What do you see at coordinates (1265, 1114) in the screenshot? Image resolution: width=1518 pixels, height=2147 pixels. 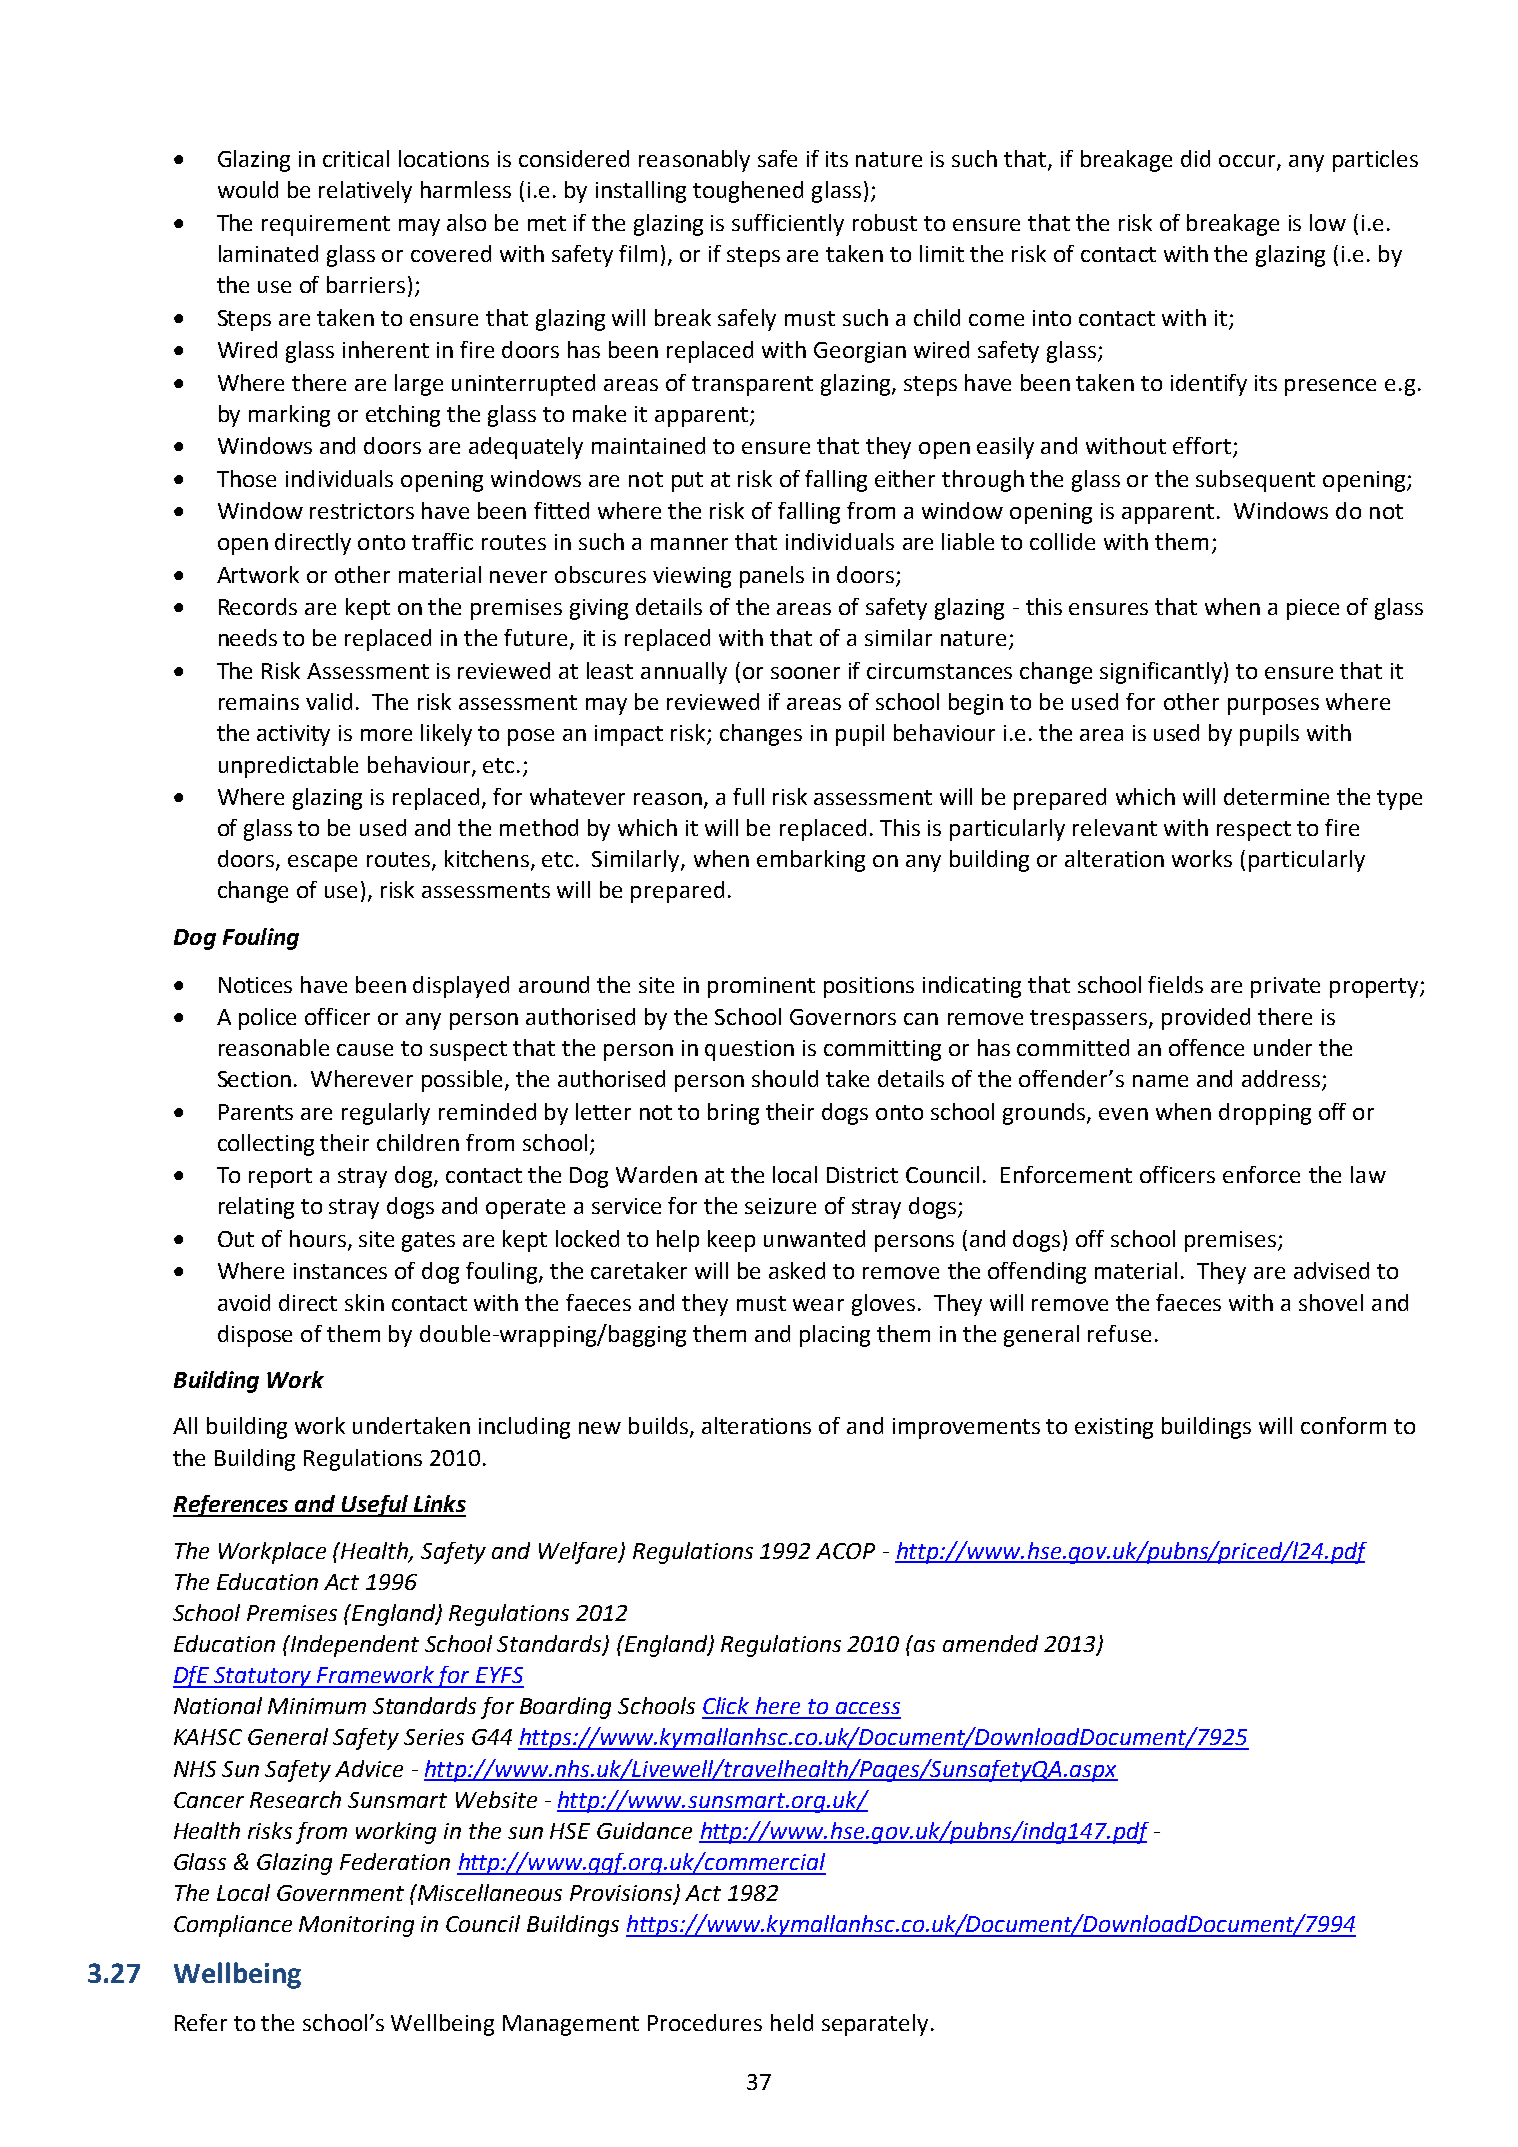 I see `dropping` at bounding box center [1265, 1114].
